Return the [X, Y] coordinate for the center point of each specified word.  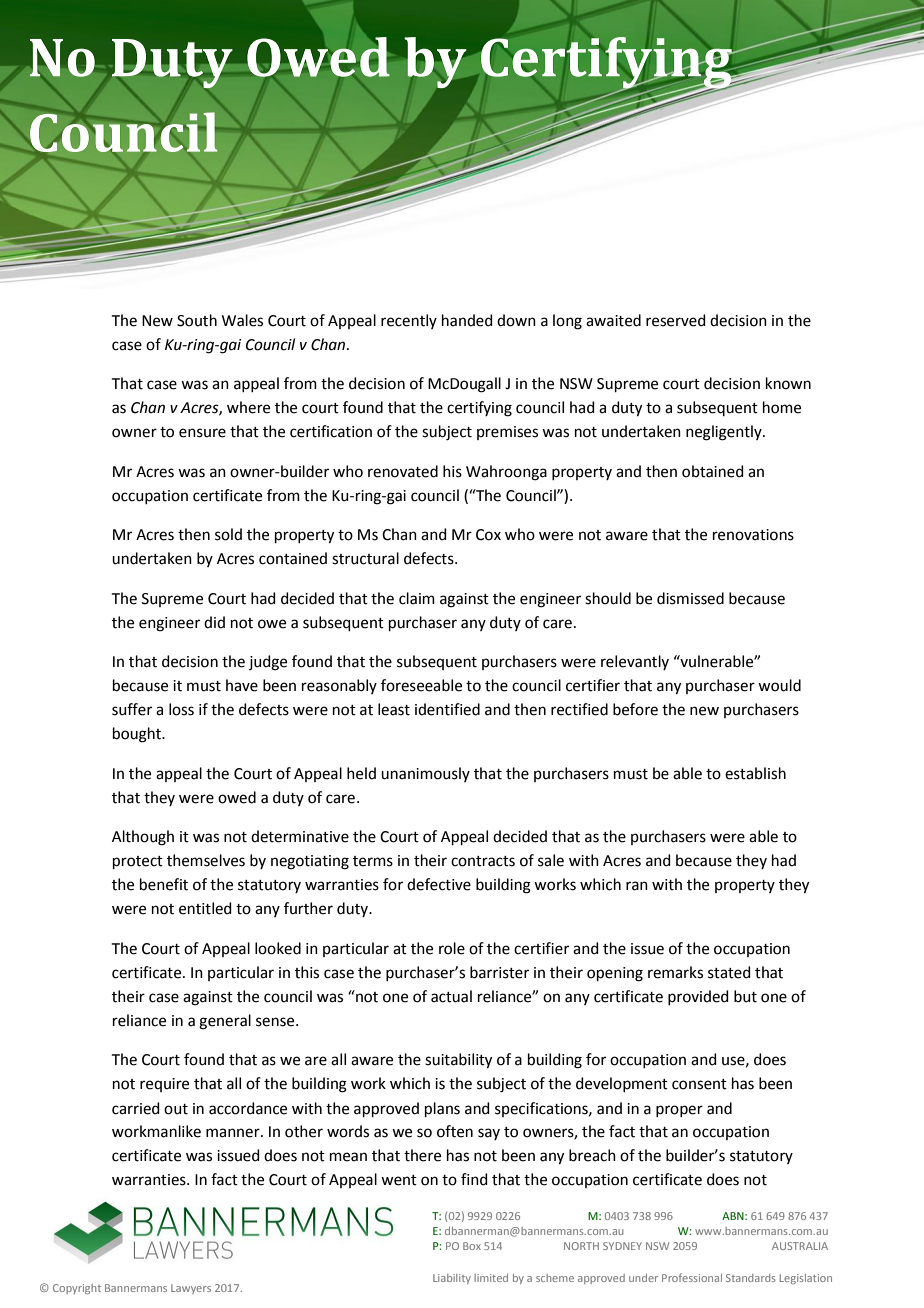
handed [467, 320]
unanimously [425, 774]
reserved [676, 320]
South [197, 320]
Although [143, 838]
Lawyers [191, 1289]
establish [755, 773]
